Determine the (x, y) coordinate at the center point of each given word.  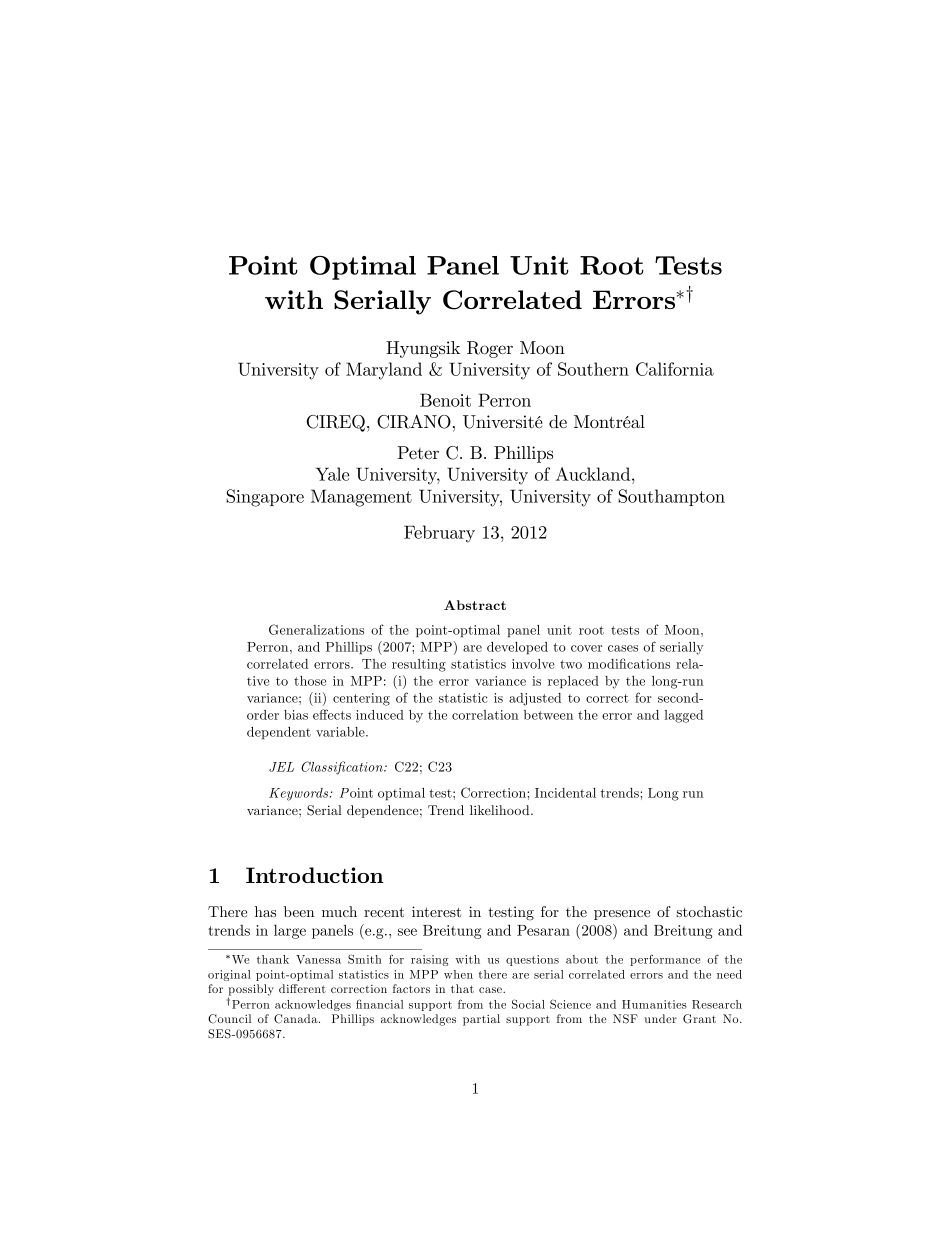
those (310, 681)
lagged (684, 716)
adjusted (535, 699)
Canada (297, 1019)
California (675, 369)
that (462, 988)
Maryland (384, 371)
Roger (490, 349)
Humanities (654, 1004)
